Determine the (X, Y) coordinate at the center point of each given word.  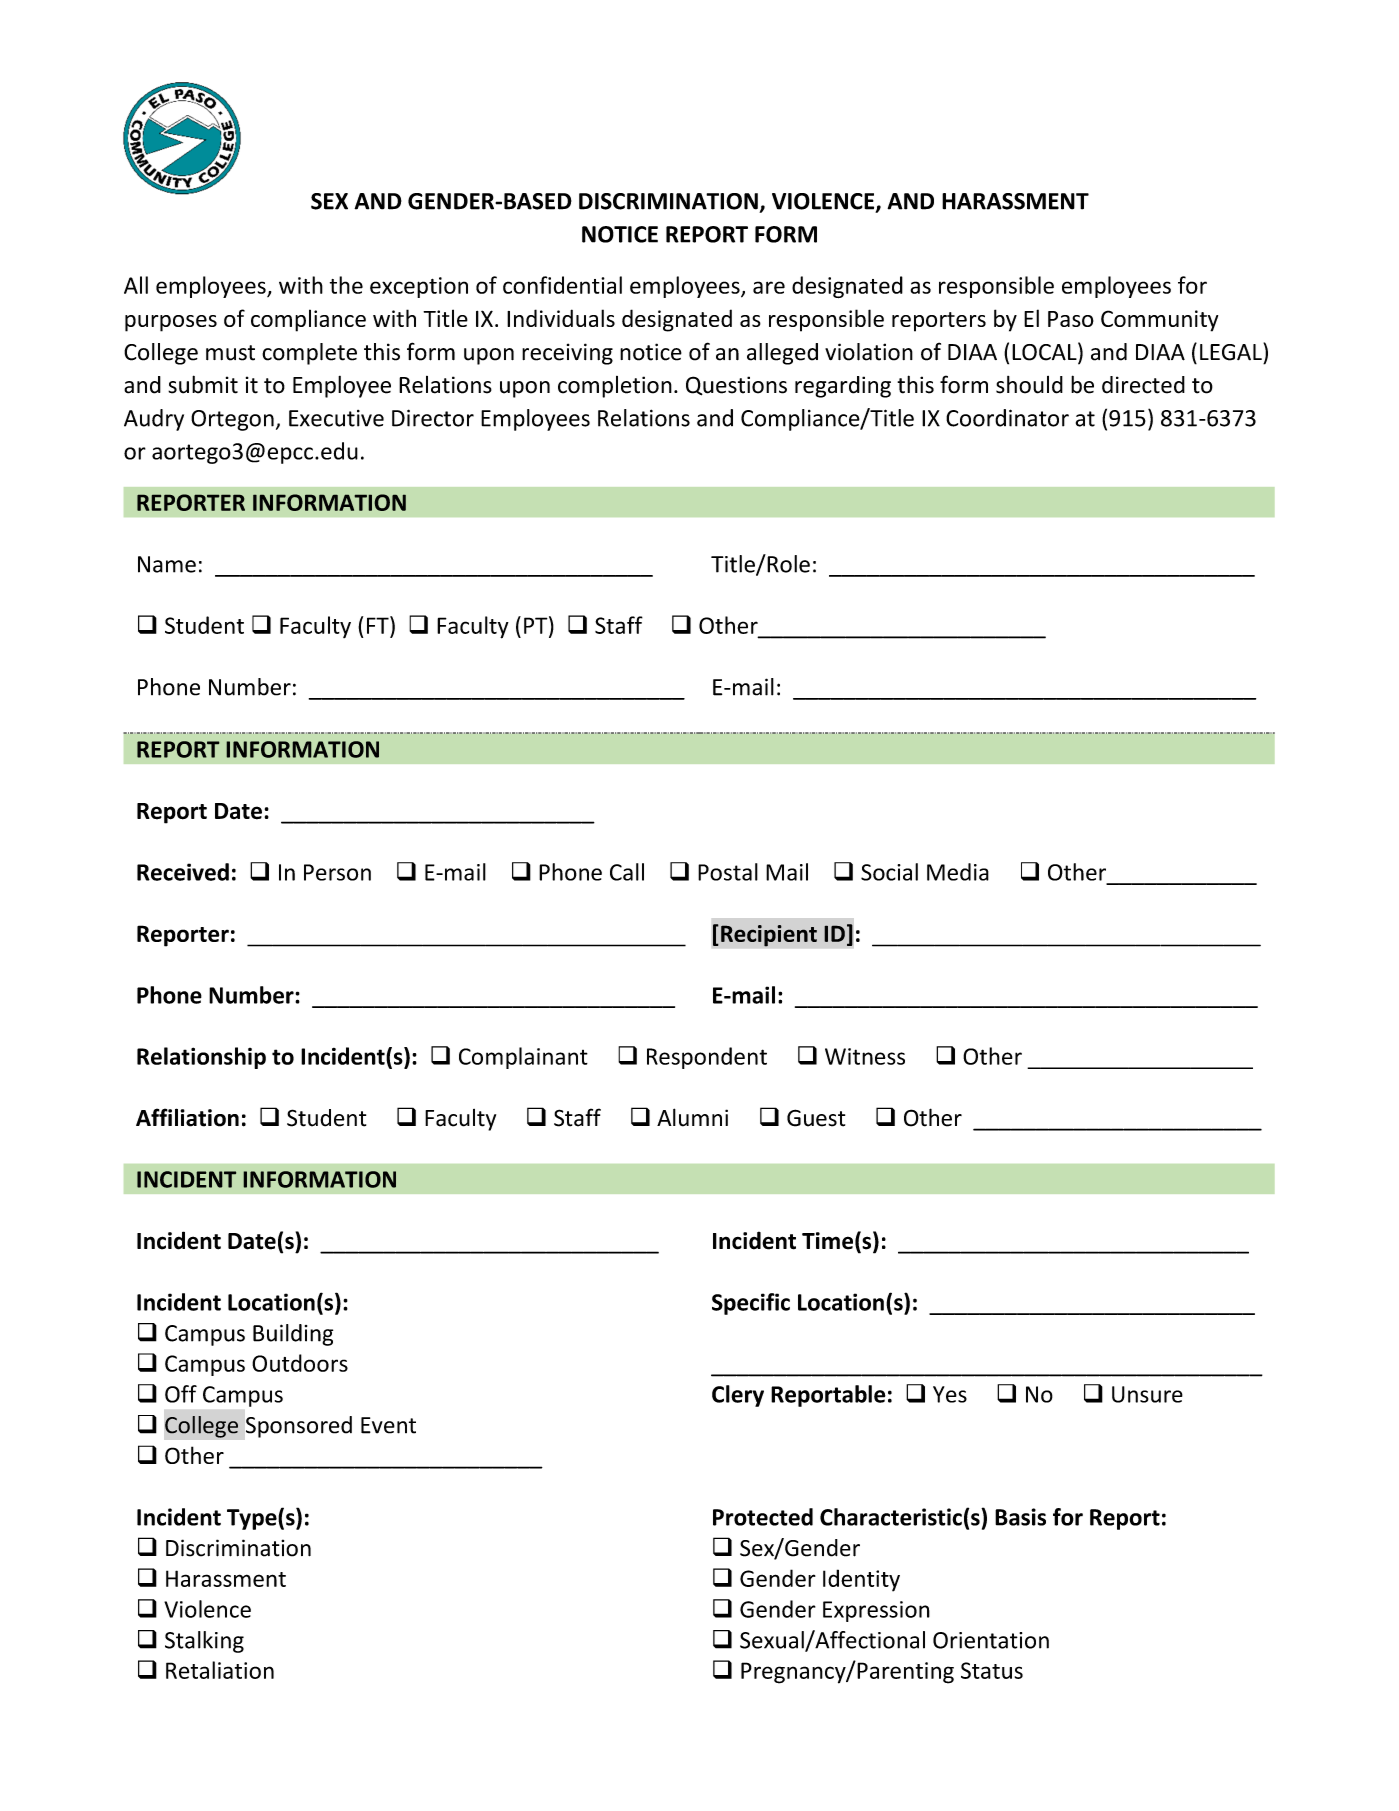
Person (337, 872)
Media (958, 872)
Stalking (204, 1642)
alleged (782, 354)
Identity (861, 1580)
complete (309, 354)
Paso (1071, 319)
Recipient (769, 936)
